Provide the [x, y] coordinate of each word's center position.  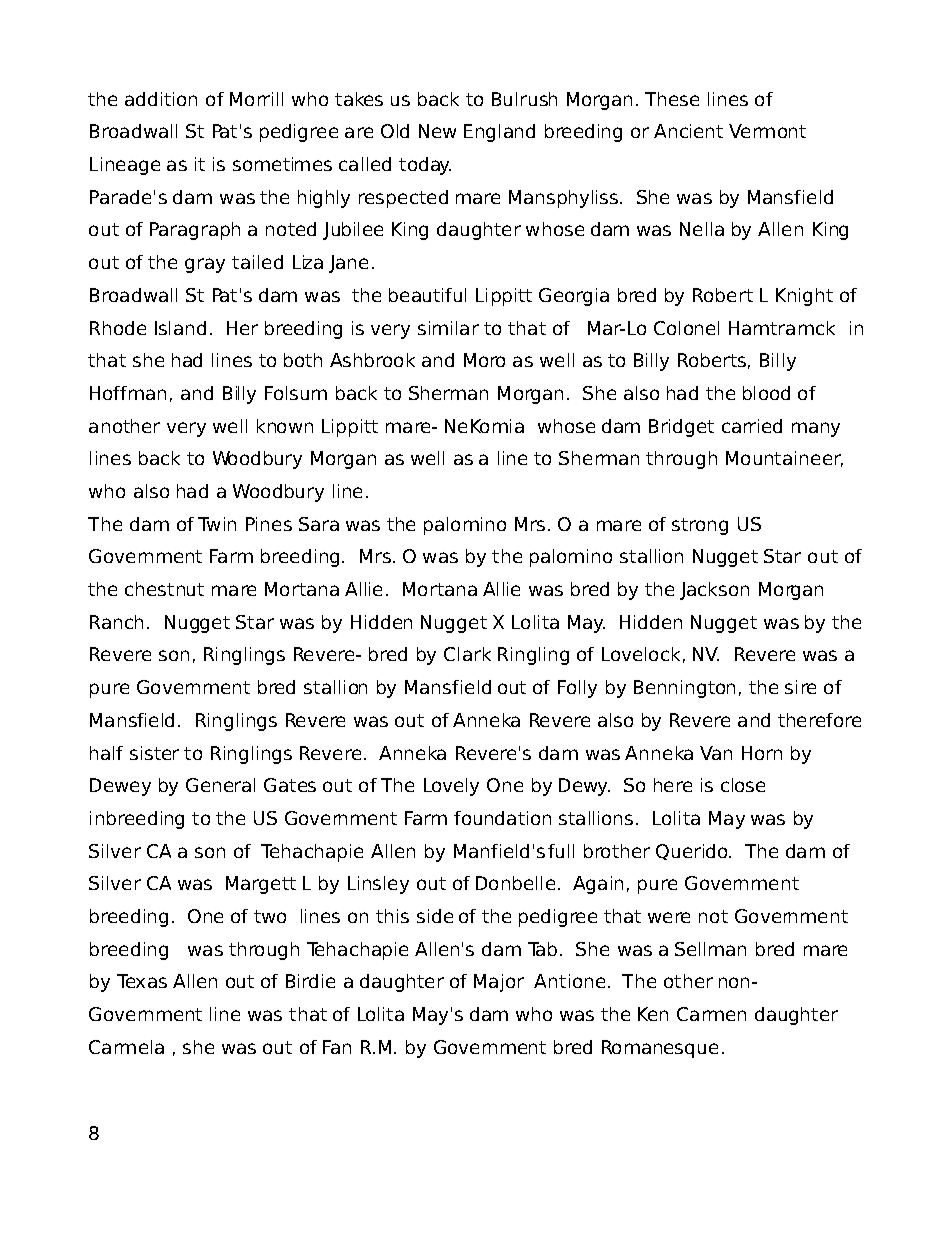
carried [752, 426]
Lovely [451, 787]
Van [716, 753]
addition [161, 99]
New [437, 131]
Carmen [711, 1014]
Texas [142, 981]
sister [154, 753]
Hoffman [128, 393]
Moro [484, 360]
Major [499, 983]
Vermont [767, 131]
